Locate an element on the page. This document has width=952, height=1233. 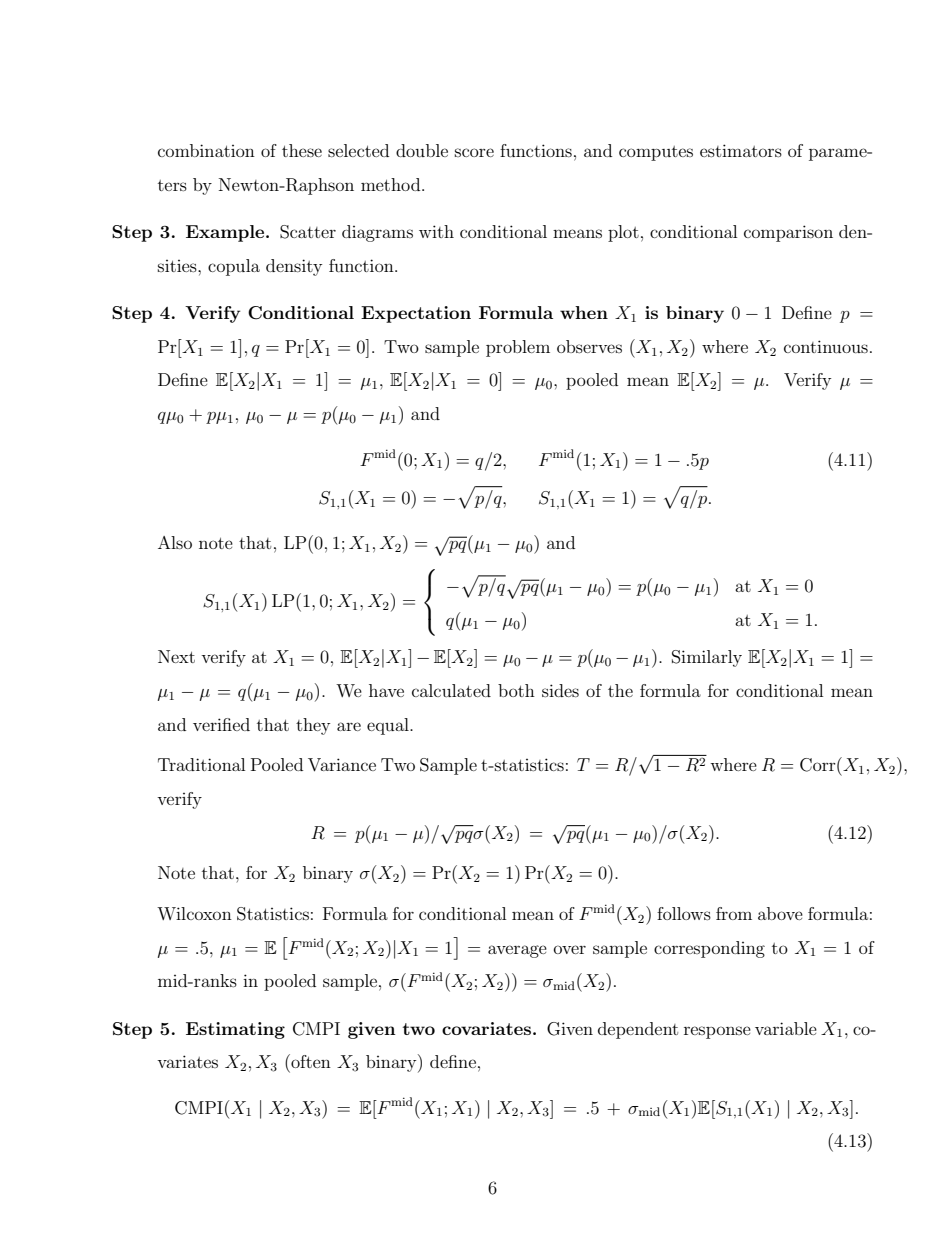
Similarly is located at coordinates (707, 658).
